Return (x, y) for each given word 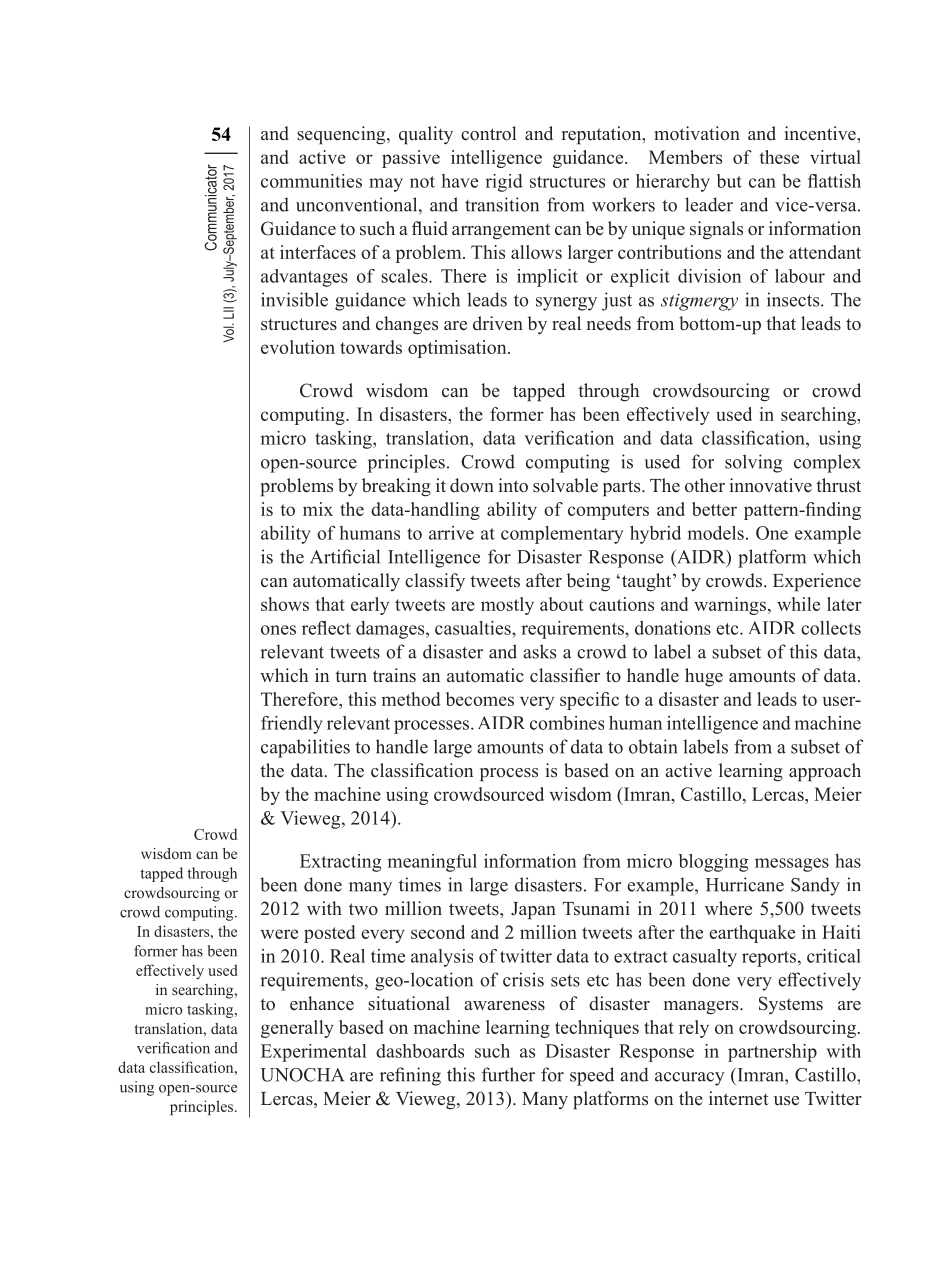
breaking (396, 487)
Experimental (313, 1053)
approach (825, 772)
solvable (565, 485)
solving (753, 463)
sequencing (342, 135)
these (779, 157)
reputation (603, 135)
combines (567, 723)
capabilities (305, 748)
